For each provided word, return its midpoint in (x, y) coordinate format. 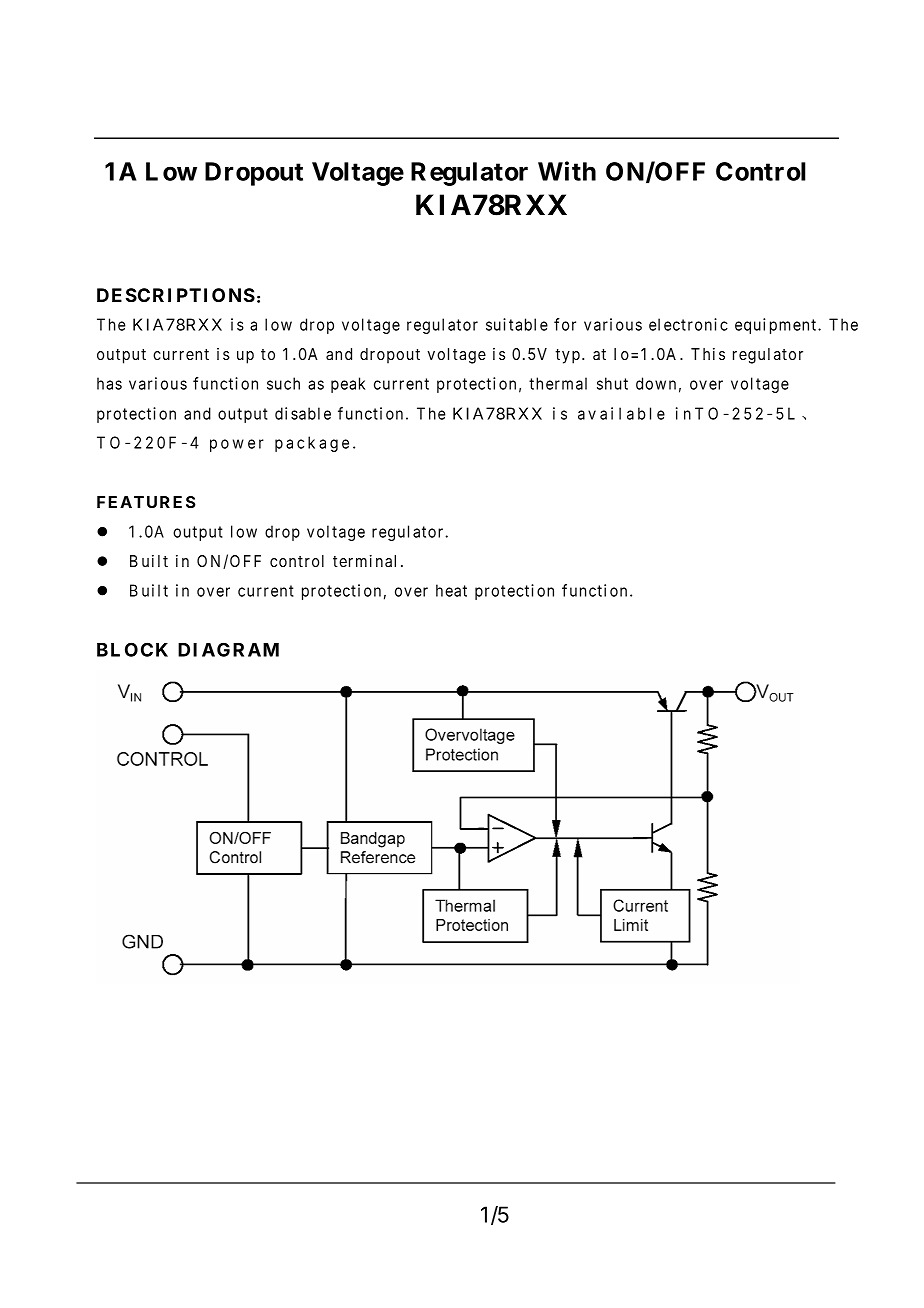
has (109, 383)
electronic (688, 324)
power (237, 445)
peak (348, 385)
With (567, 171)
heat (451, 590)
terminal (364, 561)
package (312, 444)
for (565, 324)
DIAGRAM (228, 649)
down (656, 383)
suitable (517, 324)
